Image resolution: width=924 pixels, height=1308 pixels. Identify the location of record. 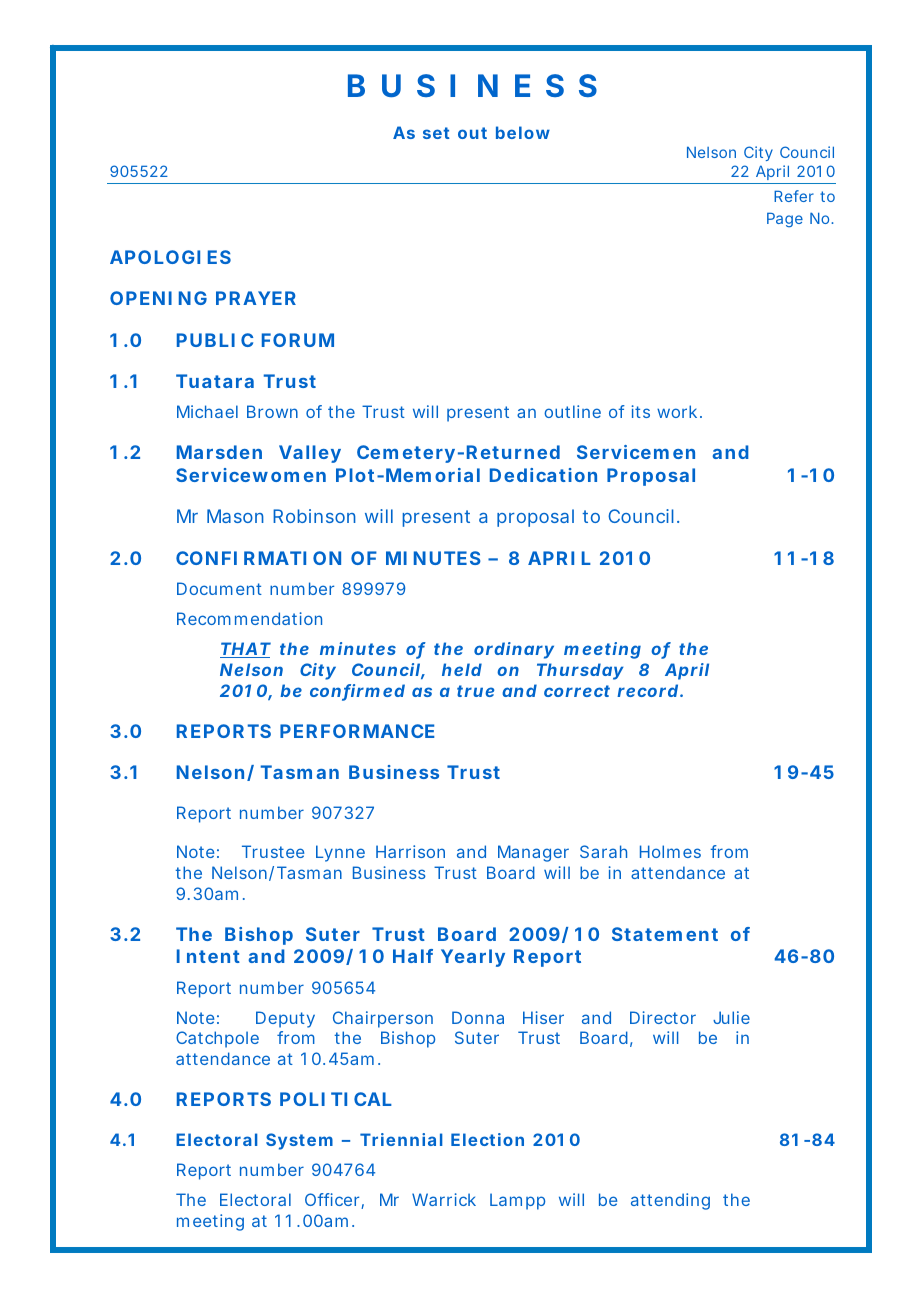
(647, 690).
